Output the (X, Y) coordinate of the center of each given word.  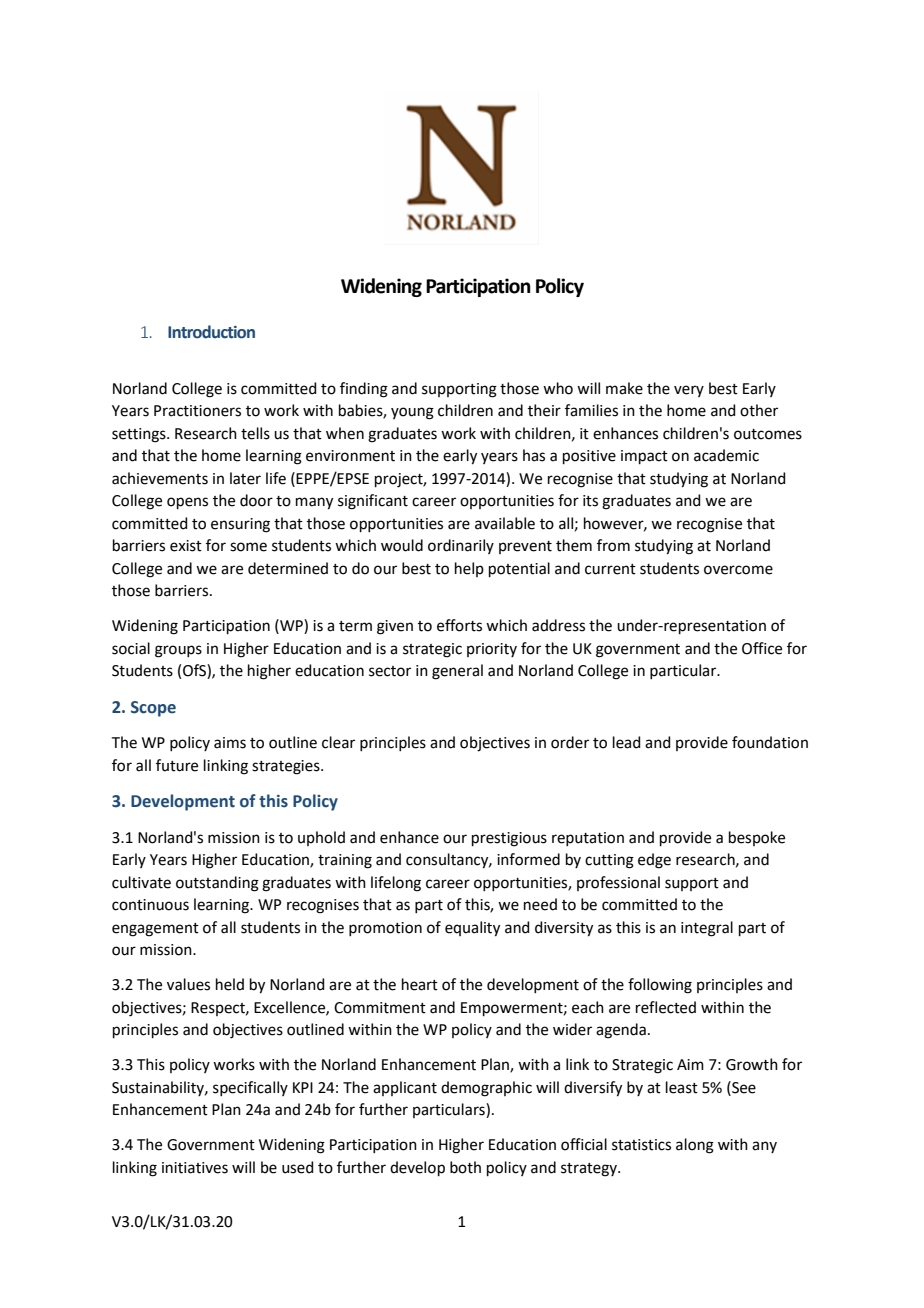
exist (186, 546)
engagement (155, 930)
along (695, 1146)
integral (707, 929)
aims (230, 743)
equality (472, 929)
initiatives (195, 1168)
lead (627, 742)
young (412, 413)
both (465, 1167)
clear (338, 742)
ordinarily (461, 546)
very (689, 391)
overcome (738, 570)
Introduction (211, 332)
